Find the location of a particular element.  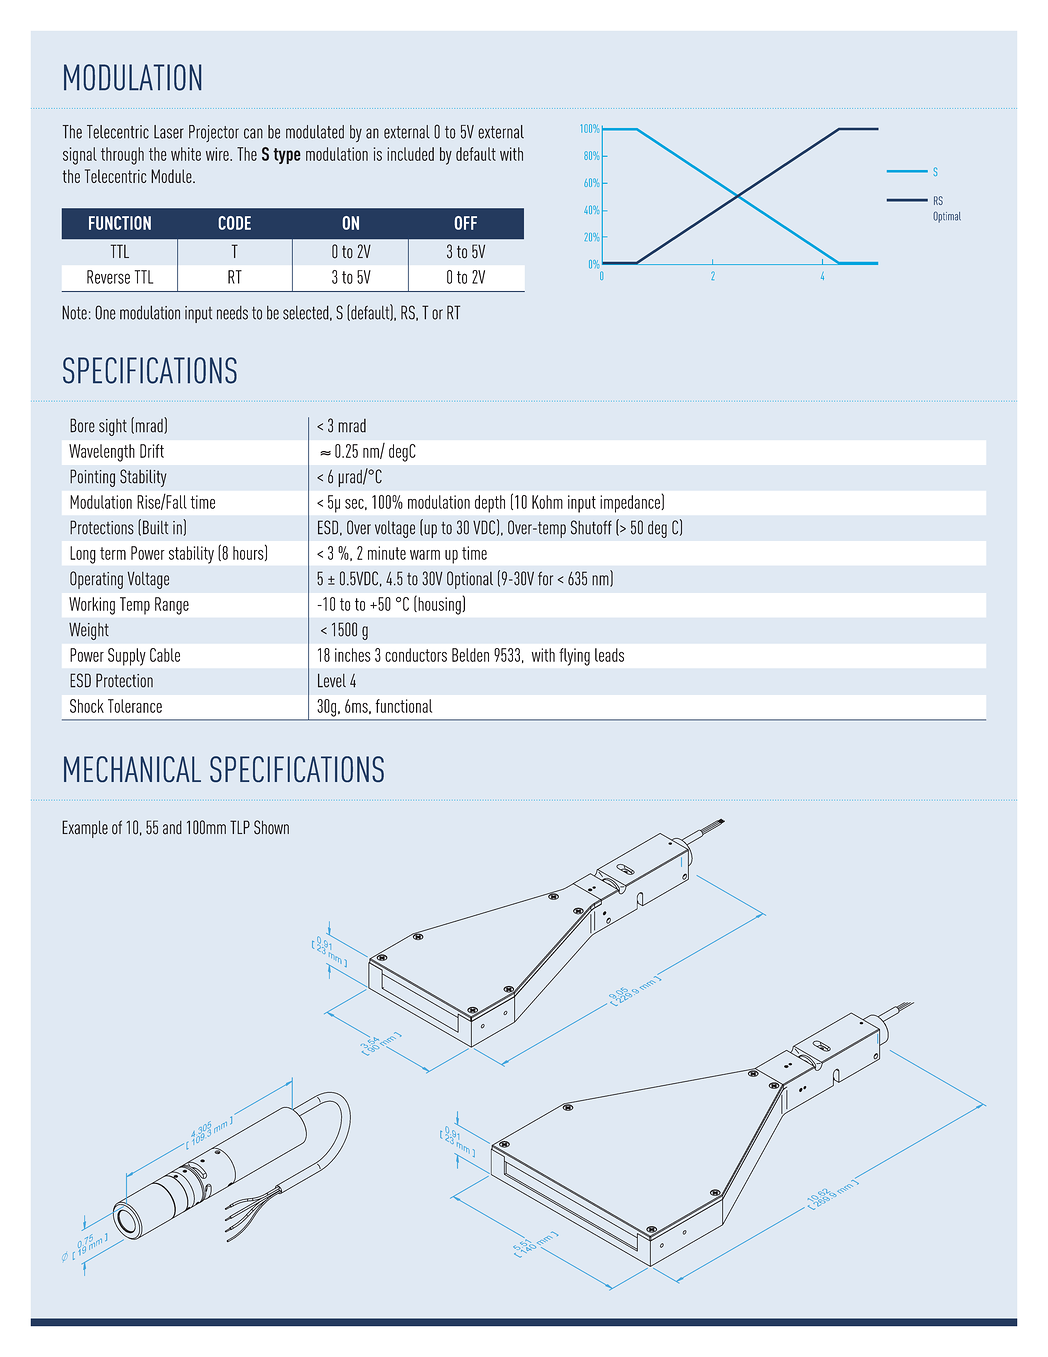

white is located at coordinates (186, 154).
